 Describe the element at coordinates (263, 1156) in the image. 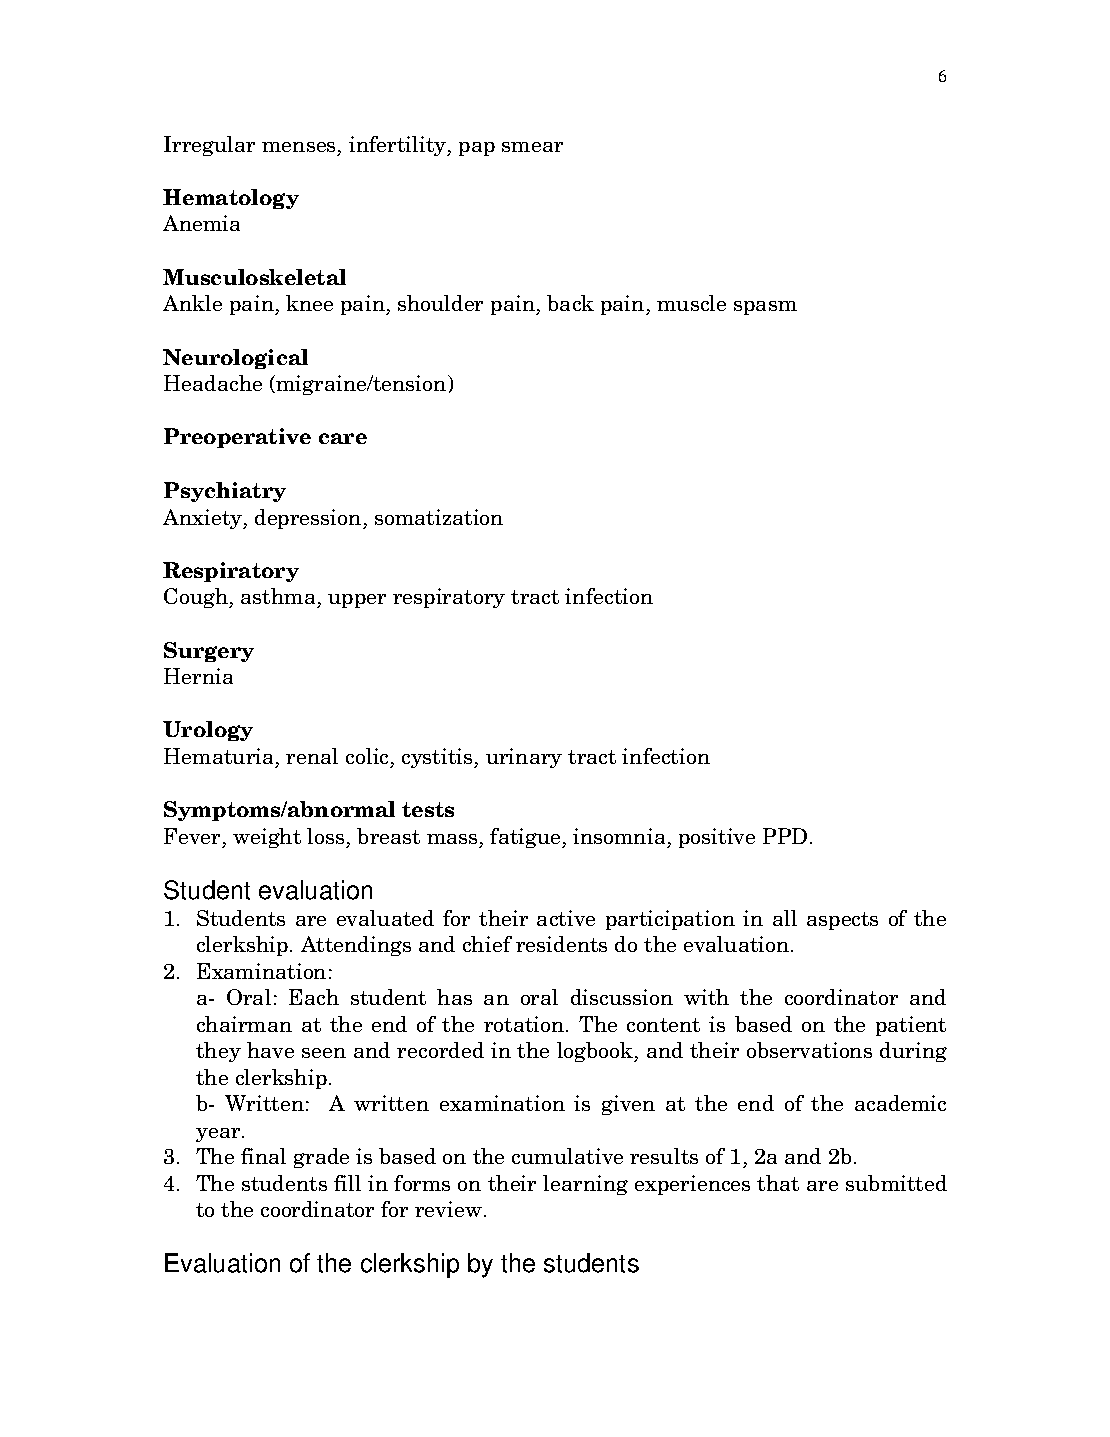

I see `final` at that location.
